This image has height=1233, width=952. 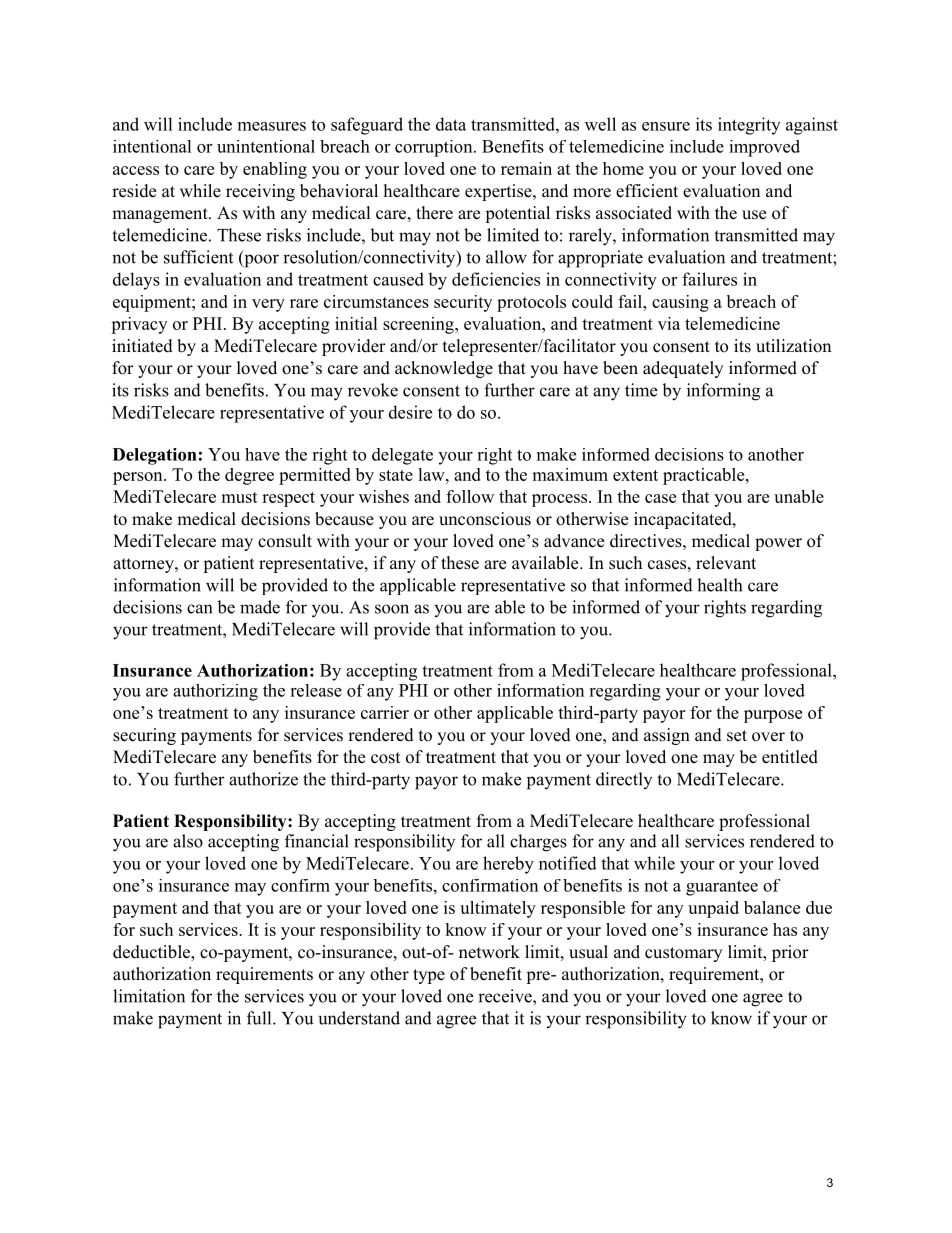 I want to click on informing, so click(x=723, y=392).
